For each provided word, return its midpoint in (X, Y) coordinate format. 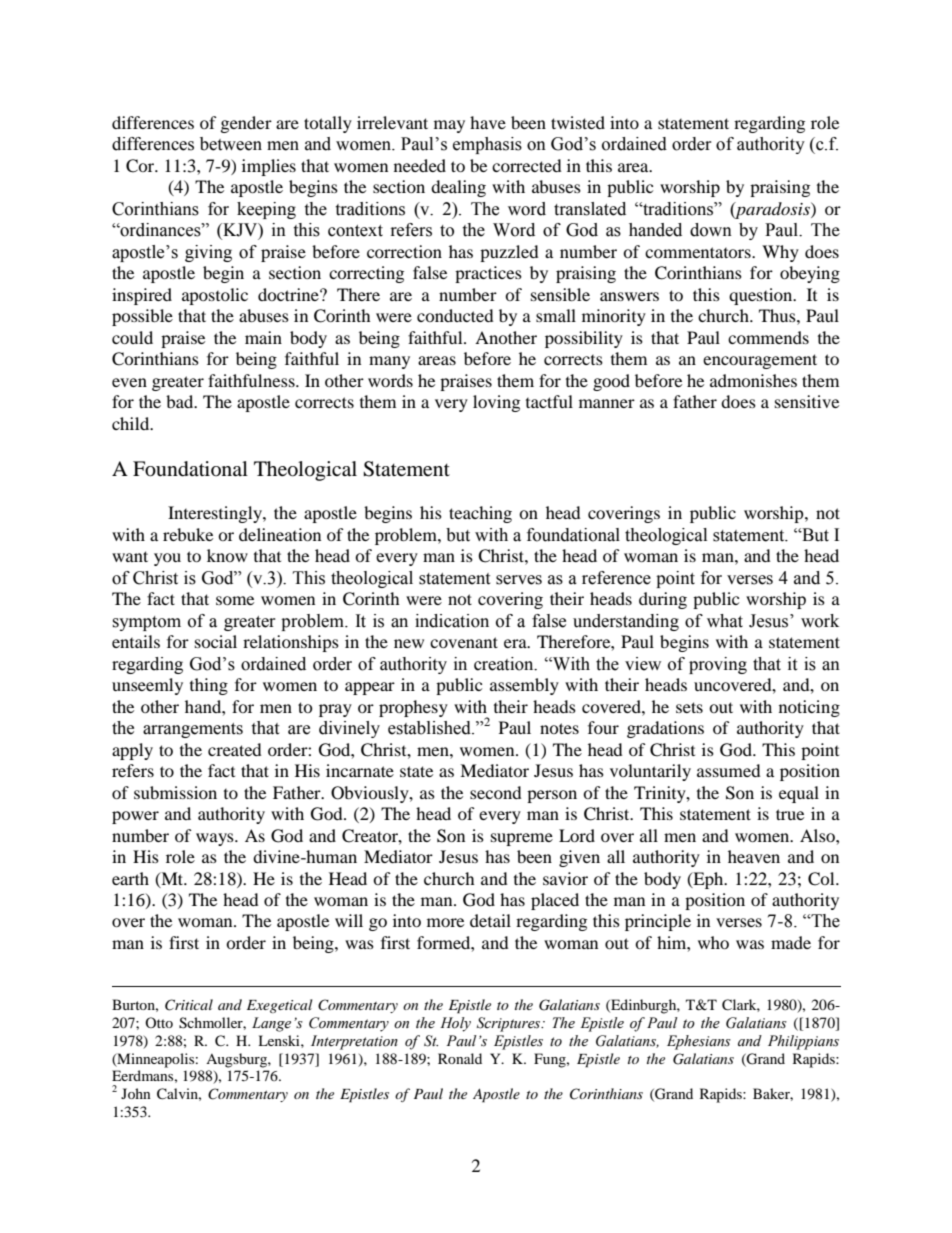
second (496, 792)
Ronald (460, 1058)
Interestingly (216, 514)
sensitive (807, 401)
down (711, 230)
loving (496, 403)
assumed (729, 770)
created (235, 749)
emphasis (487, 145)
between (231, 144)
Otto (159, 1022)
